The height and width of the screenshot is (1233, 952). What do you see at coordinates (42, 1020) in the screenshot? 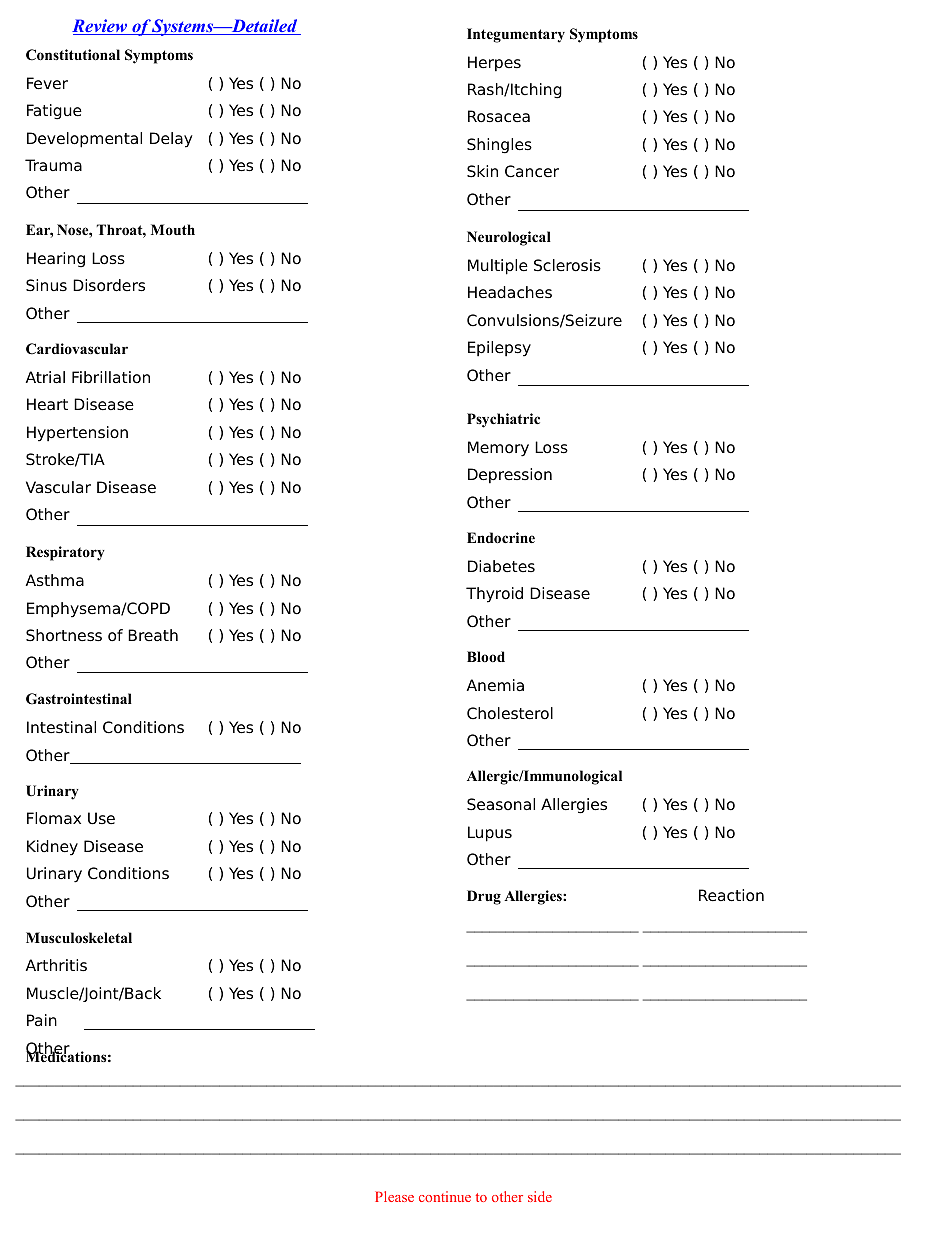
I see `Pain` at bounding box center [42, 1020].
